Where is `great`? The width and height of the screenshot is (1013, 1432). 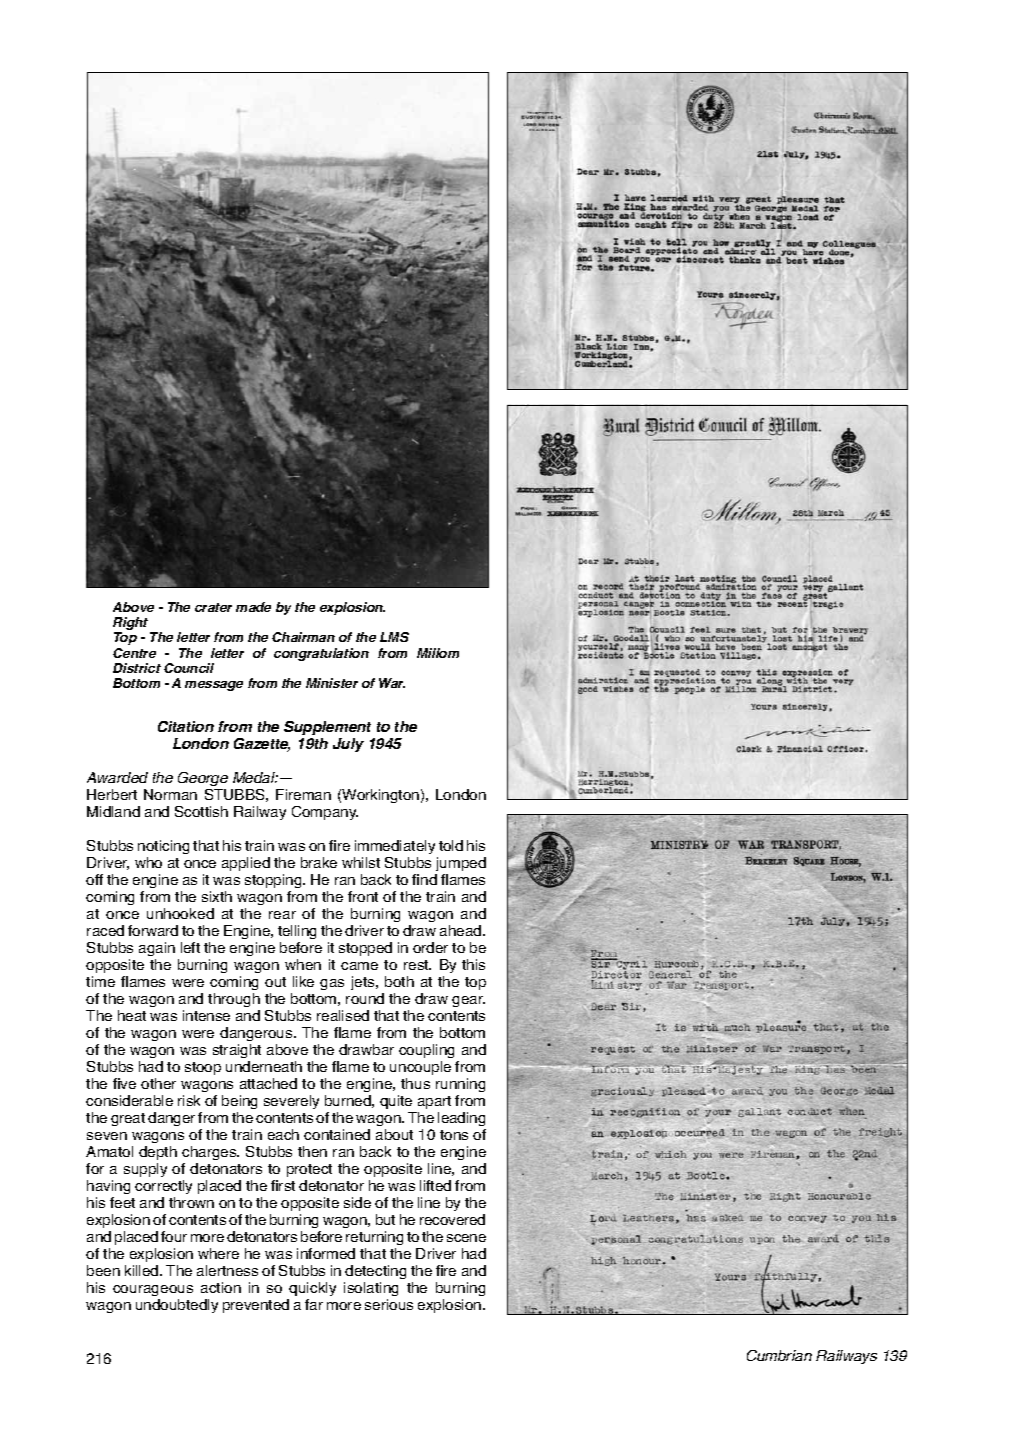 great is located at coordinates (128, 1119).
